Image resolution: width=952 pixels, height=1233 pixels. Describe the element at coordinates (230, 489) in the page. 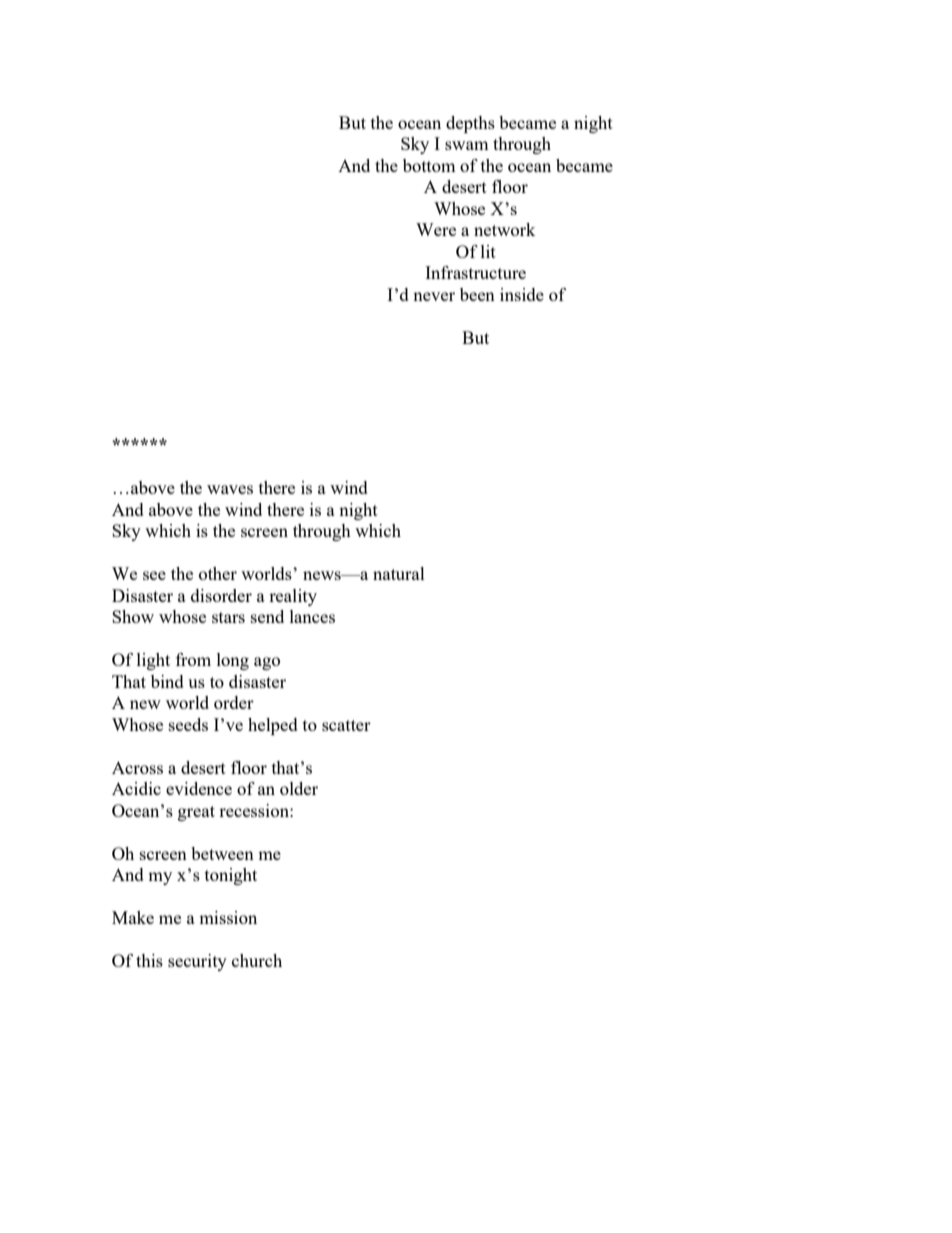

I see `waves` at that location.
